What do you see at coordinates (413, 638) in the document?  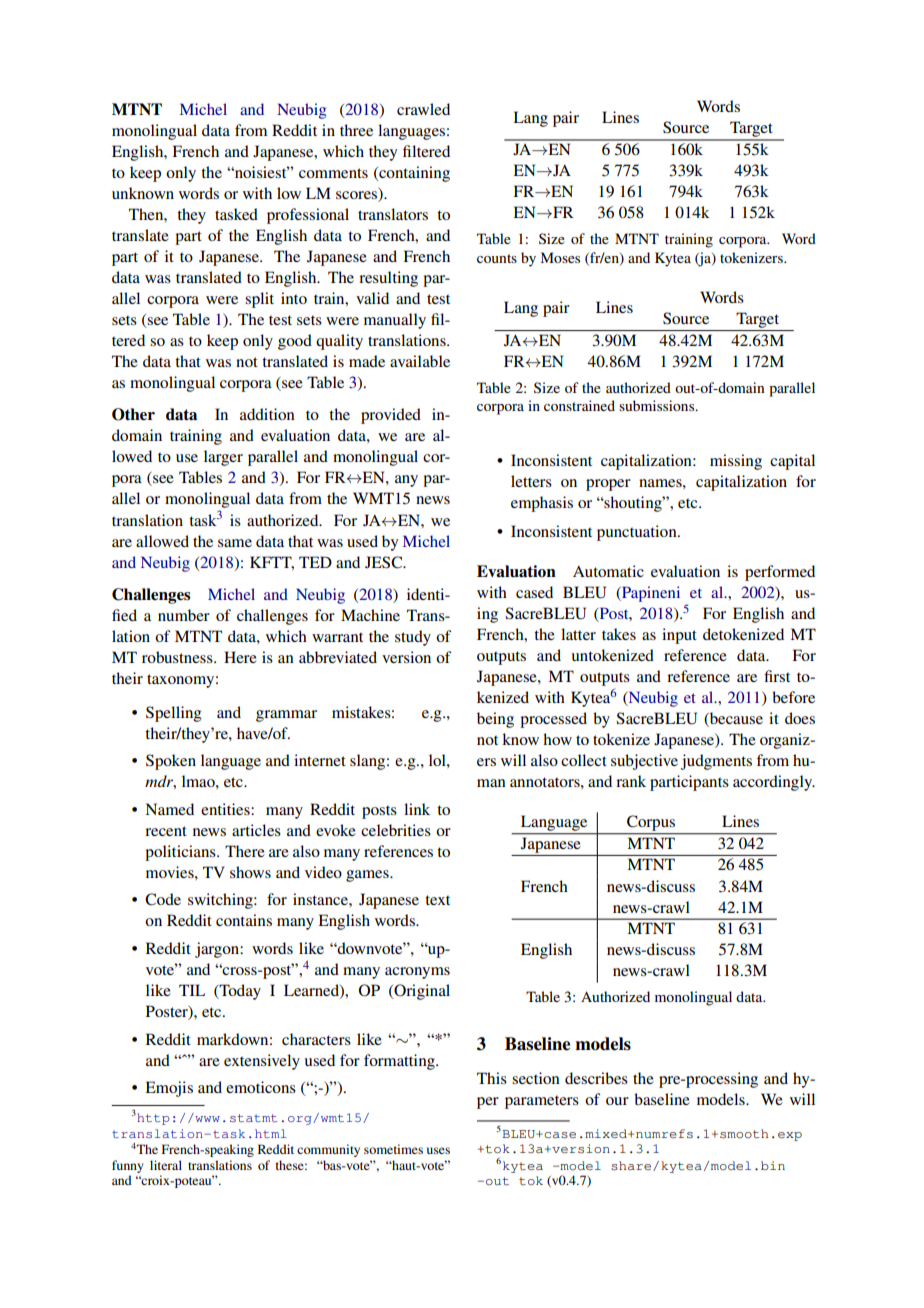 I see `study` at bounding box center [413, 638].
